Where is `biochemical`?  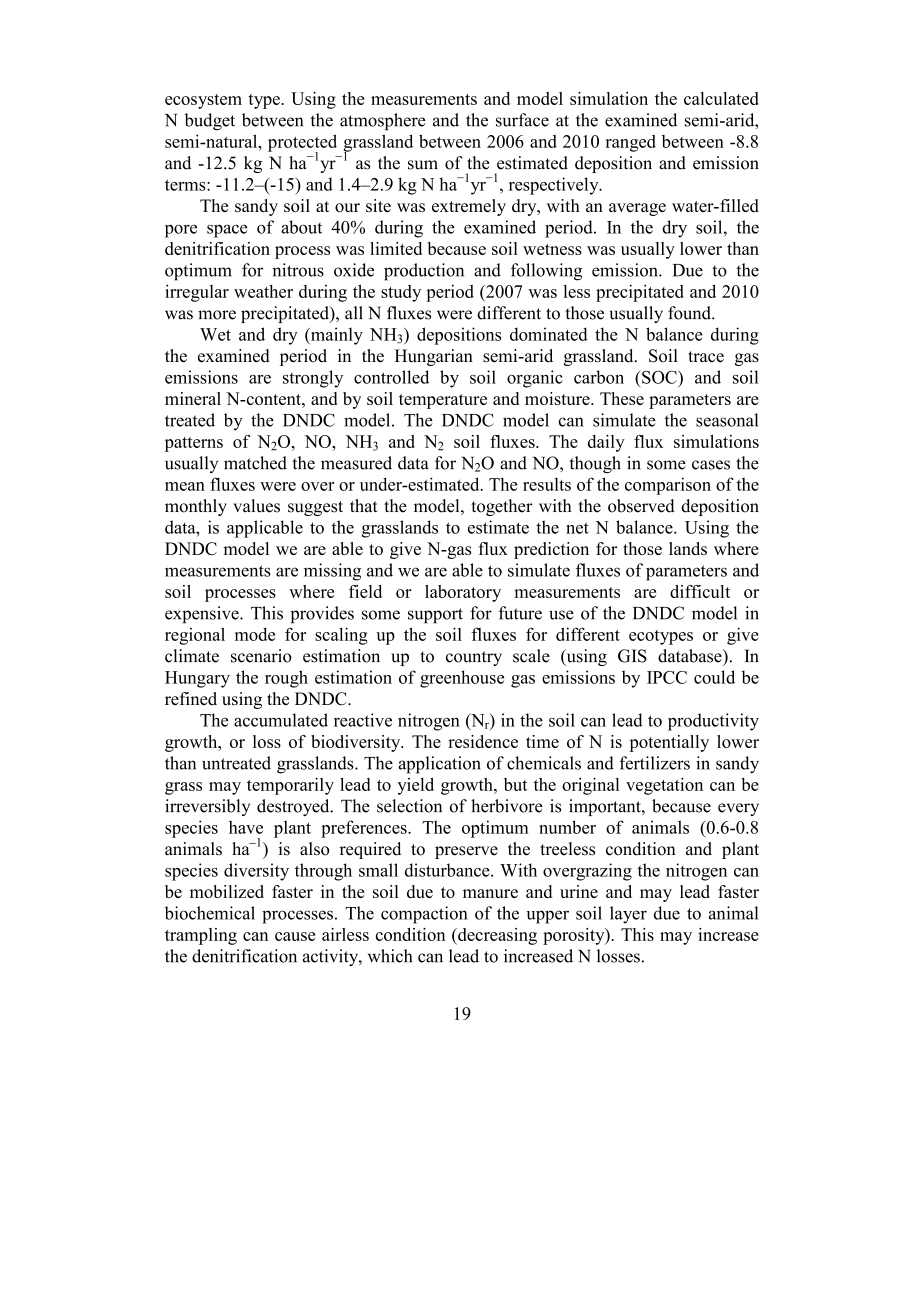
biochemical is located at coordinates (210, 913).
